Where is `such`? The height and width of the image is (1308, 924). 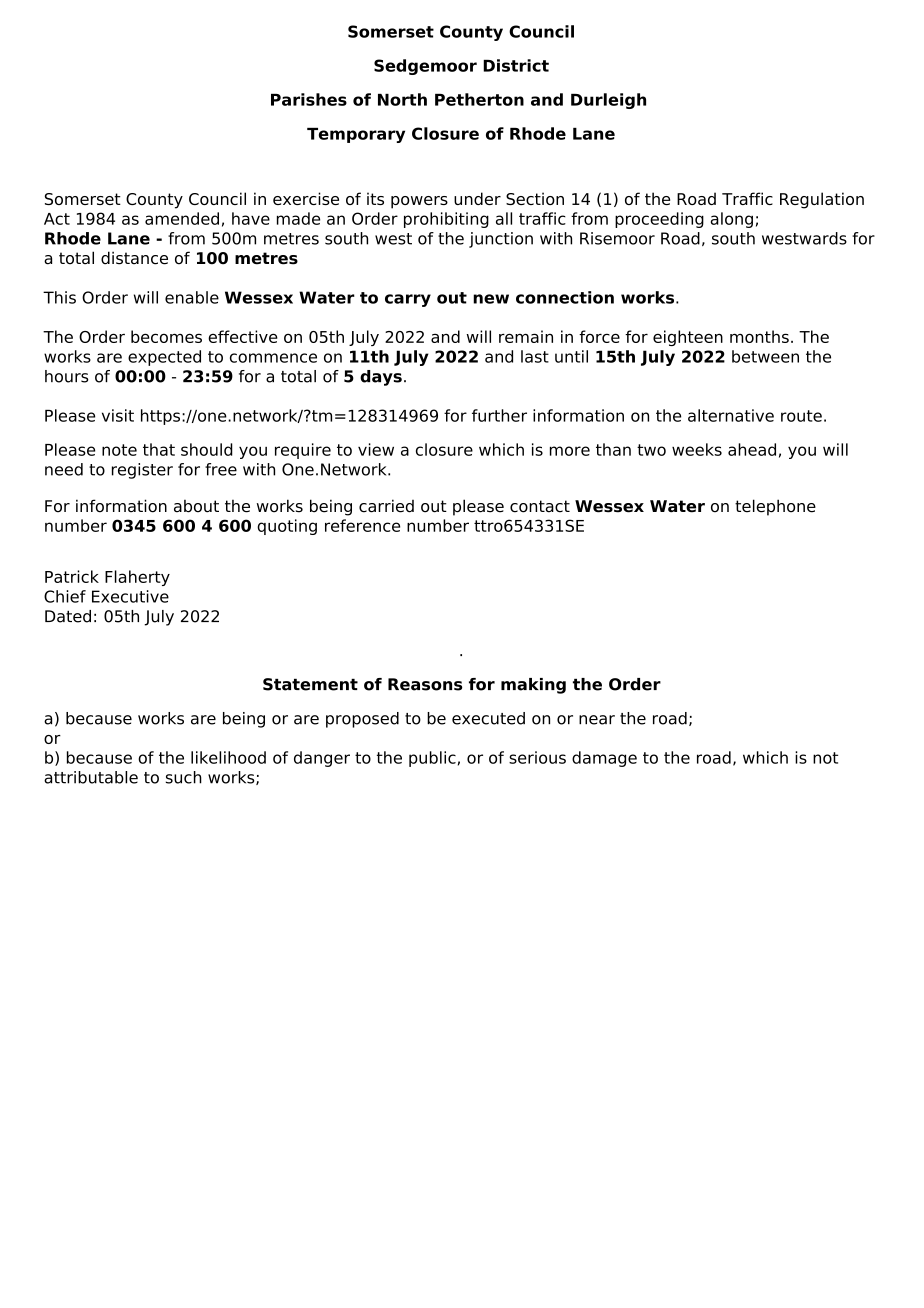 such is located at coordinates (184, 777).
